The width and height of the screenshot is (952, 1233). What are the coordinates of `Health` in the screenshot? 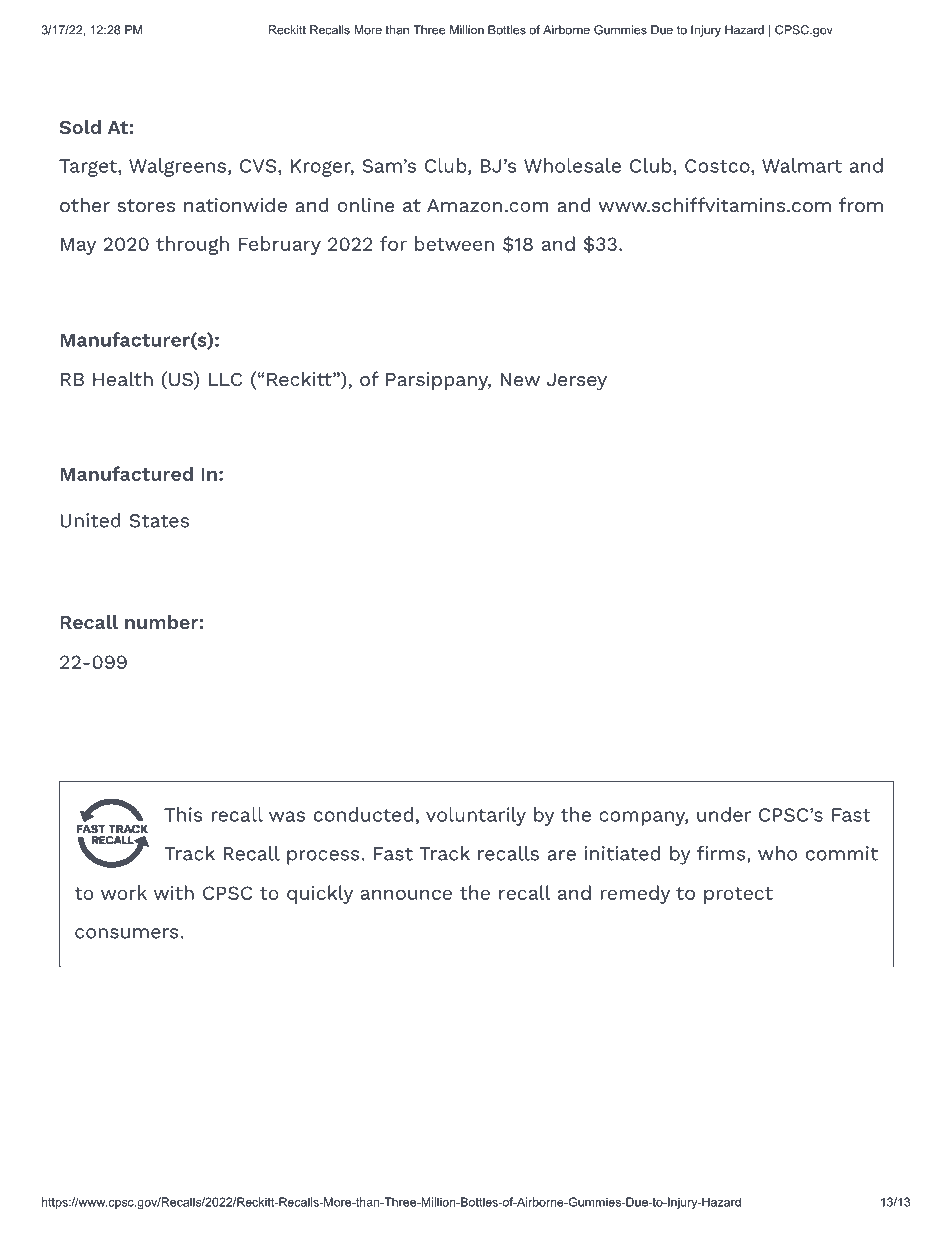 It's located at (123, 378).
